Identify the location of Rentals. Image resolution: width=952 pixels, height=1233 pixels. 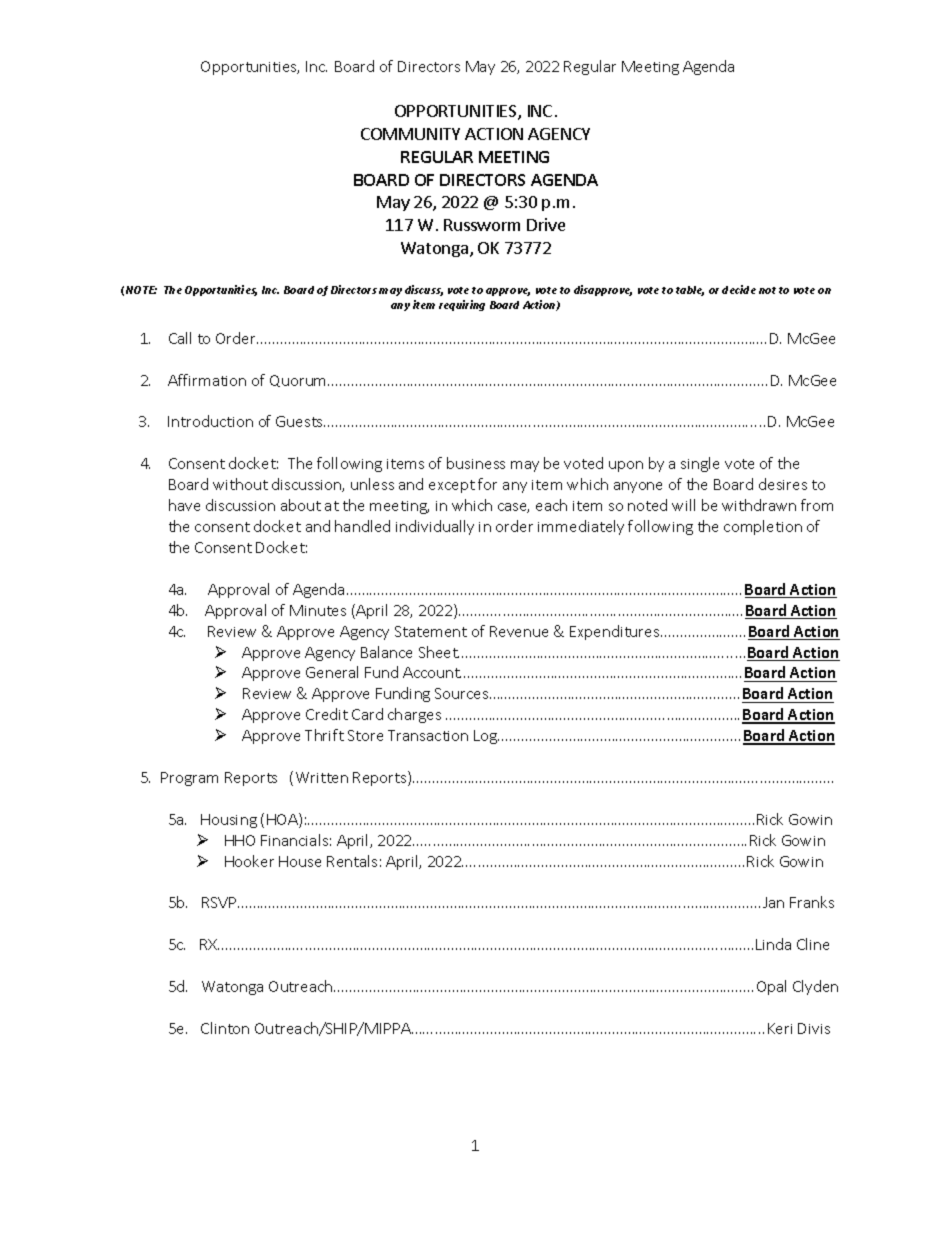
(352, 861).
